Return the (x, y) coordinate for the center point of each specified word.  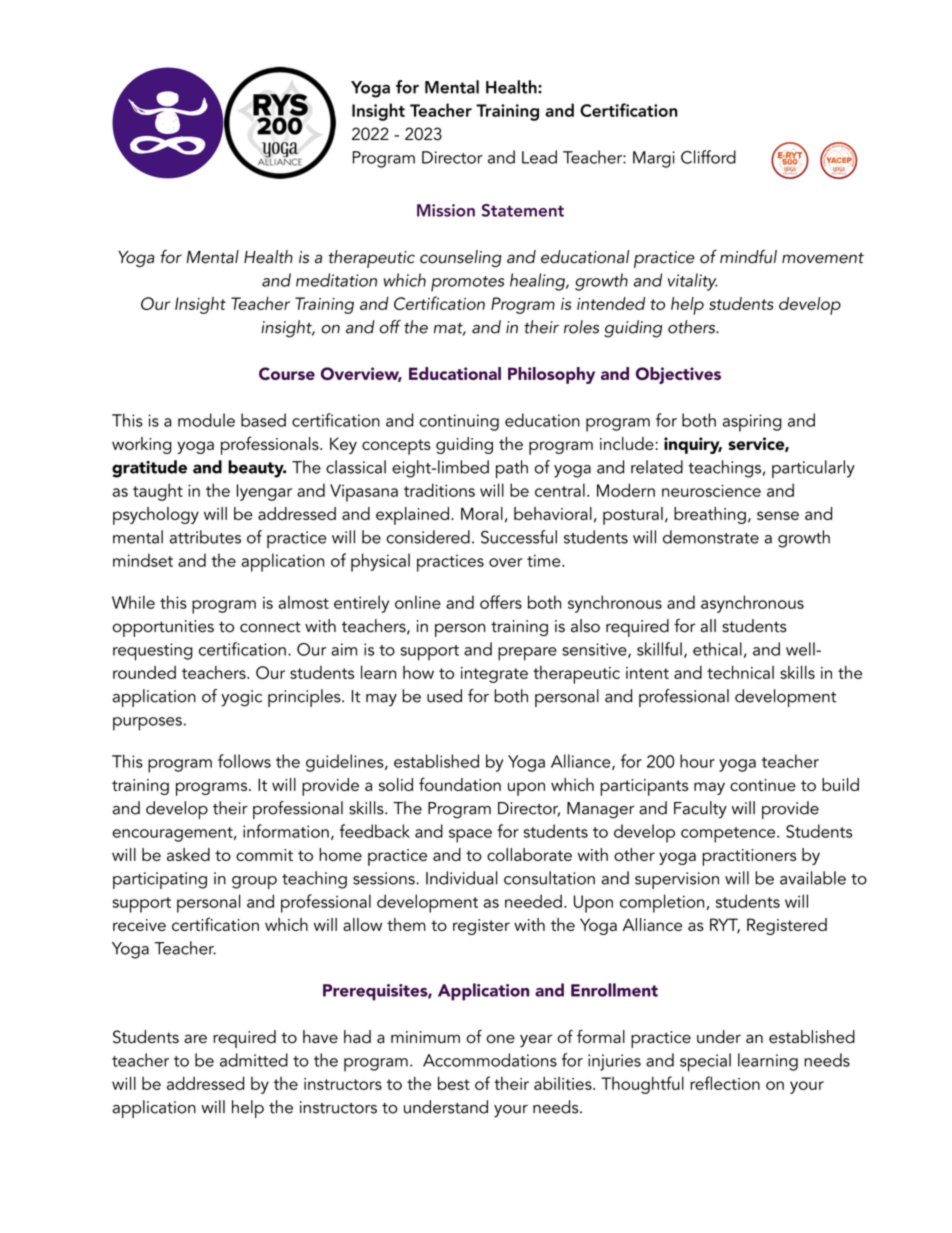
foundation (460, 784)
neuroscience (711, 490)
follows (244, 761)
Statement (523, 210)
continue (763, 785)
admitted (254, 1060)
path (512, 469)
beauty (257, 469)
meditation (336, 280)
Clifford (708, 157)
